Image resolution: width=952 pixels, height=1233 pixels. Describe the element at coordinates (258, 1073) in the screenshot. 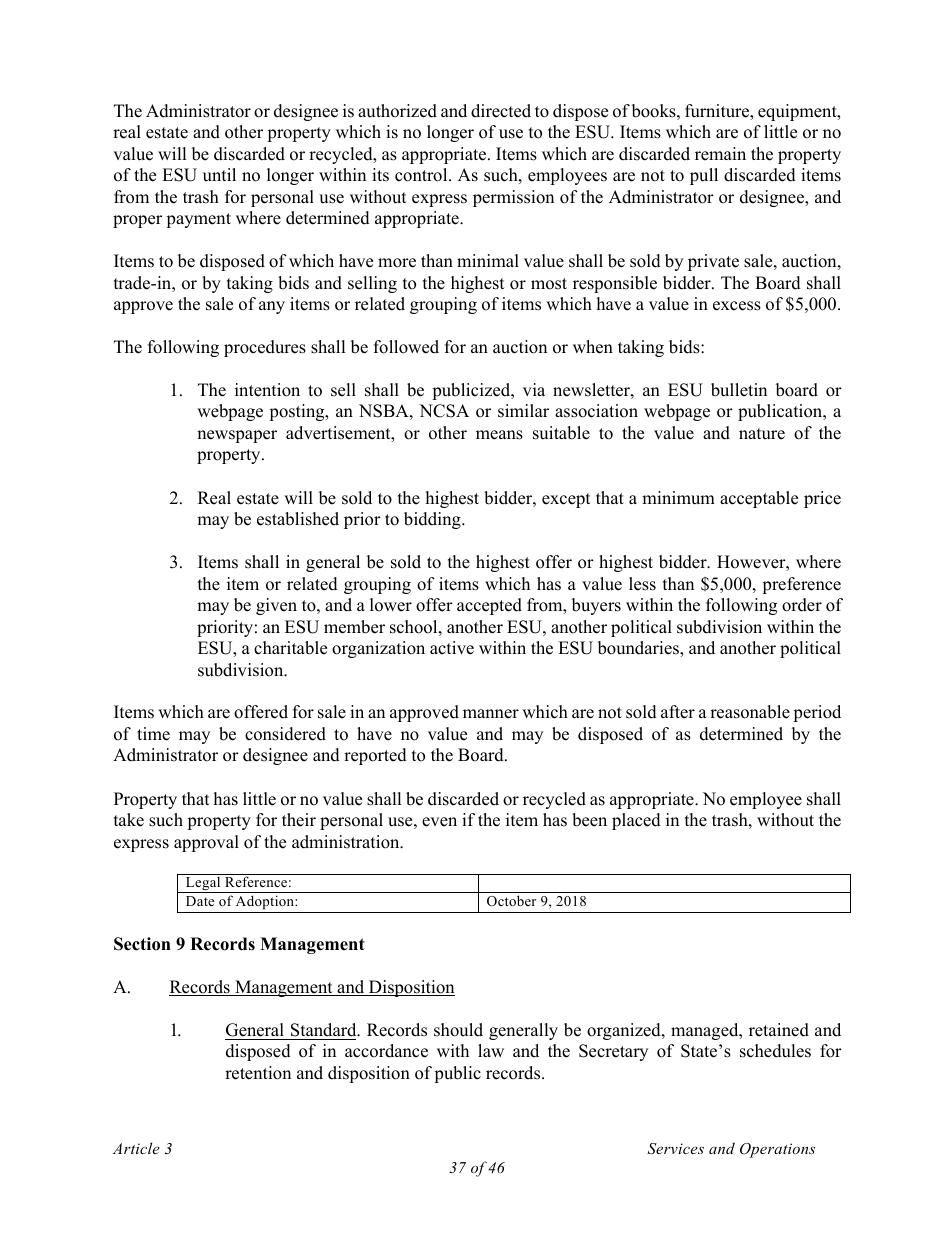

I see `retention` at that location.
